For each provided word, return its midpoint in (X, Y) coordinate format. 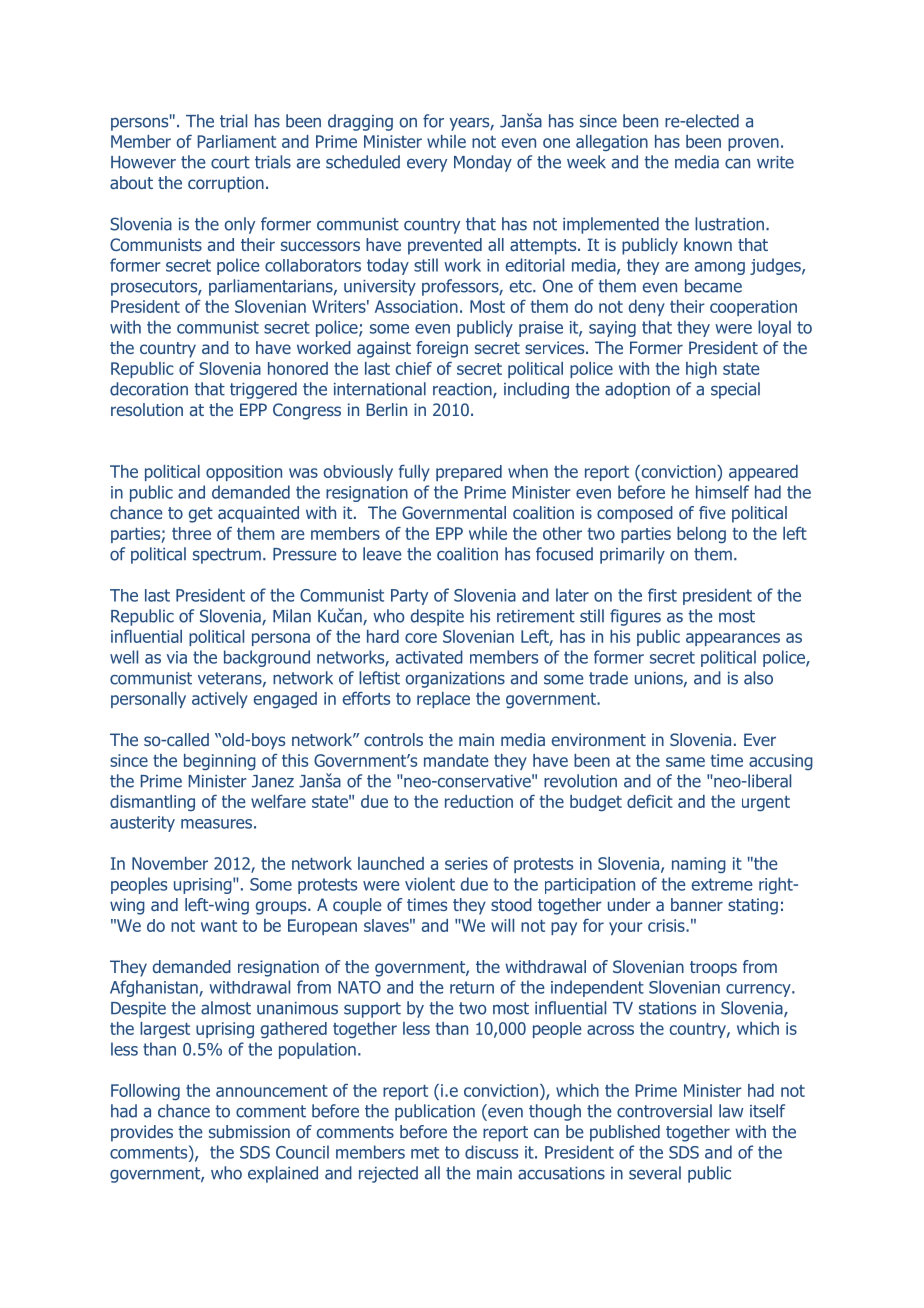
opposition (244, 473)
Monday (483, 163)
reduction (479, 801)
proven (753, 144)
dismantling (152, 803)
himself (722, 492)
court (230, 162)
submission (249, 1131)
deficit (650, 801)
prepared (469, 473)
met (425, 1153)
